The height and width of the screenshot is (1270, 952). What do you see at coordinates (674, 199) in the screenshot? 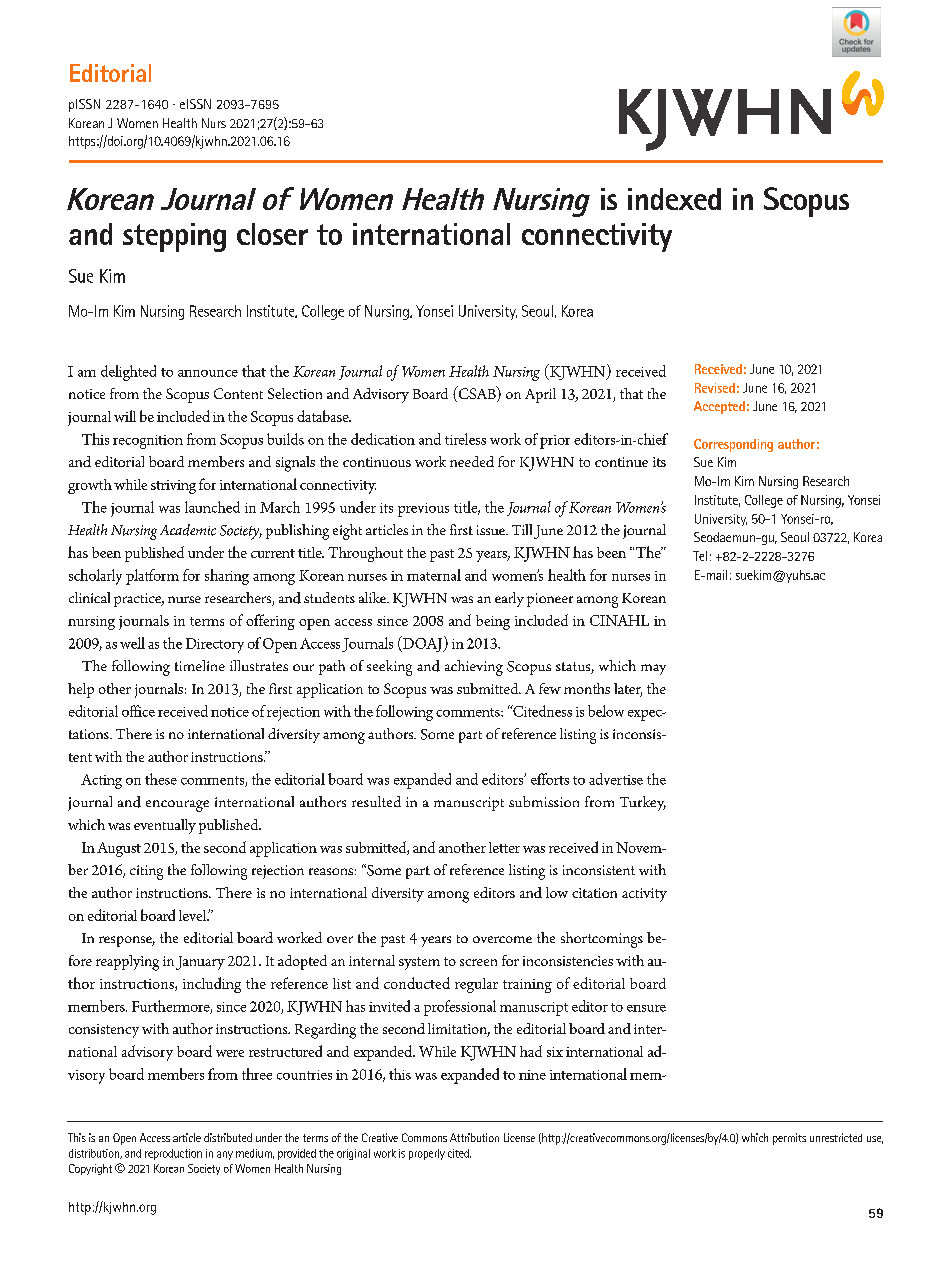
I see `indexed` at bounding box center [674, 199].
